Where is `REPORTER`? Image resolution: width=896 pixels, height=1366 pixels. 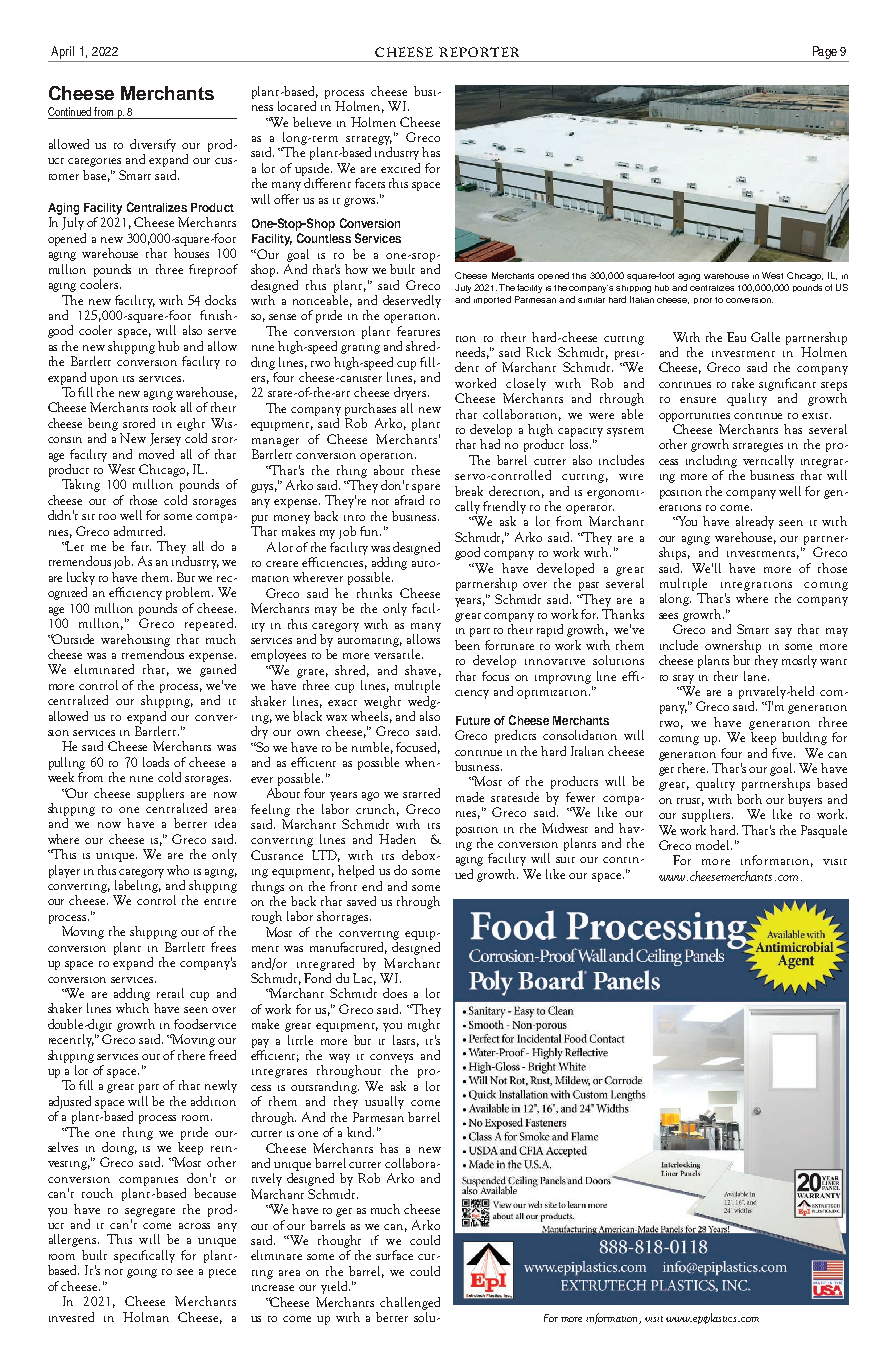 REPORTER is located at coordinates (479, 52).
